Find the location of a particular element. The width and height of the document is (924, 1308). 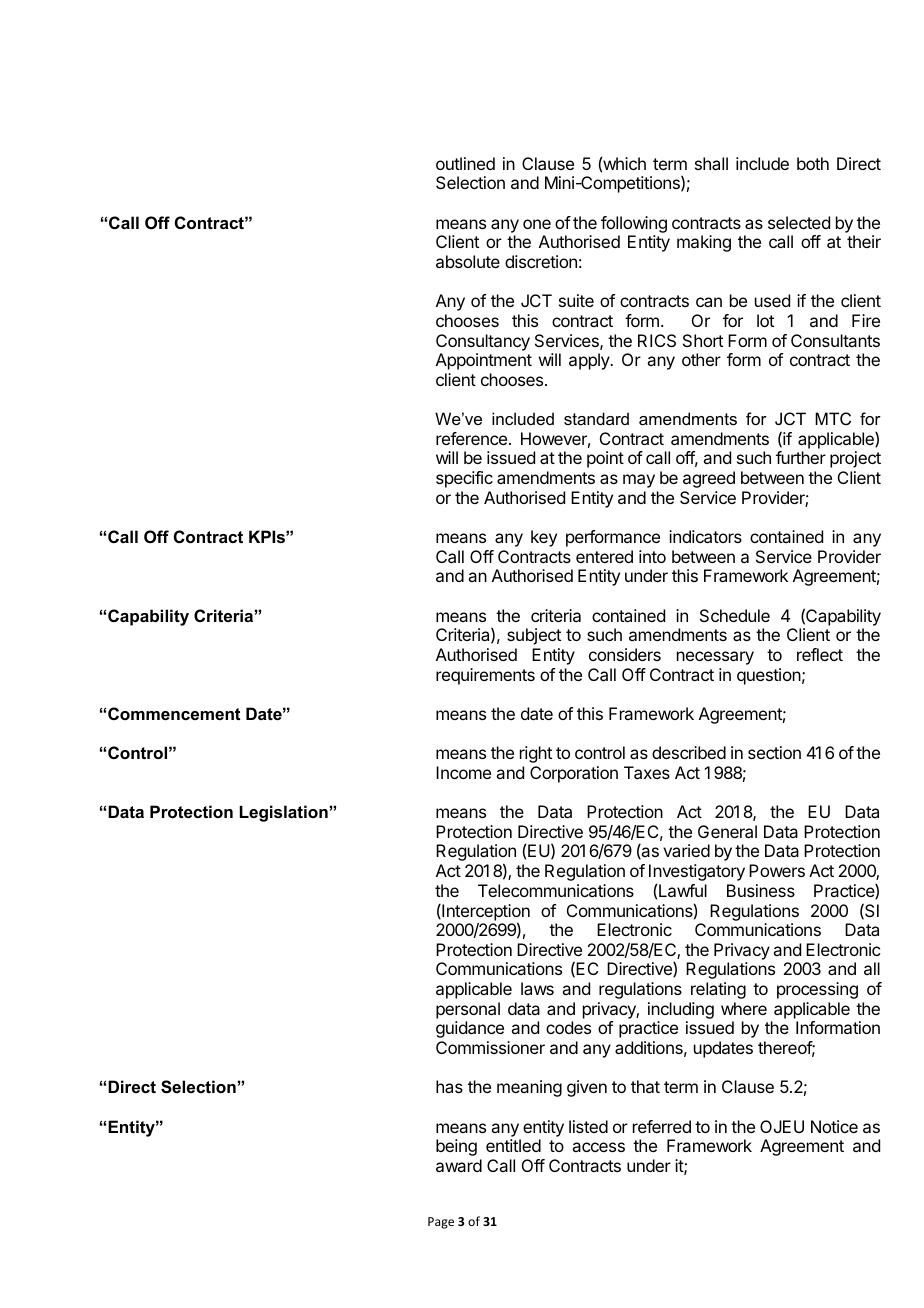

specific is located at coordinates (464, 479).
